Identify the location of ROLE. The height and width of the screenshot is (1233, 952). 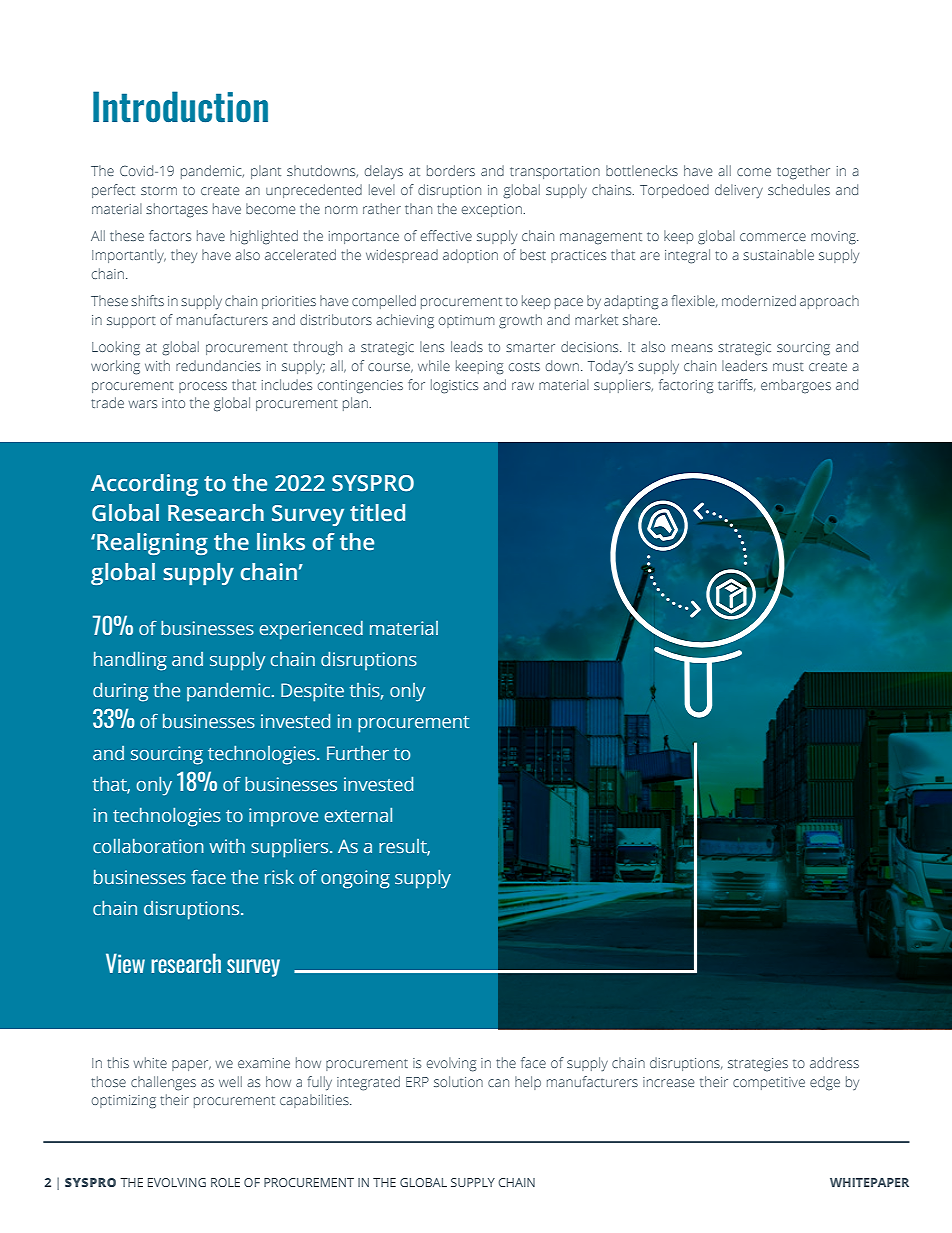
(225, 1182).
